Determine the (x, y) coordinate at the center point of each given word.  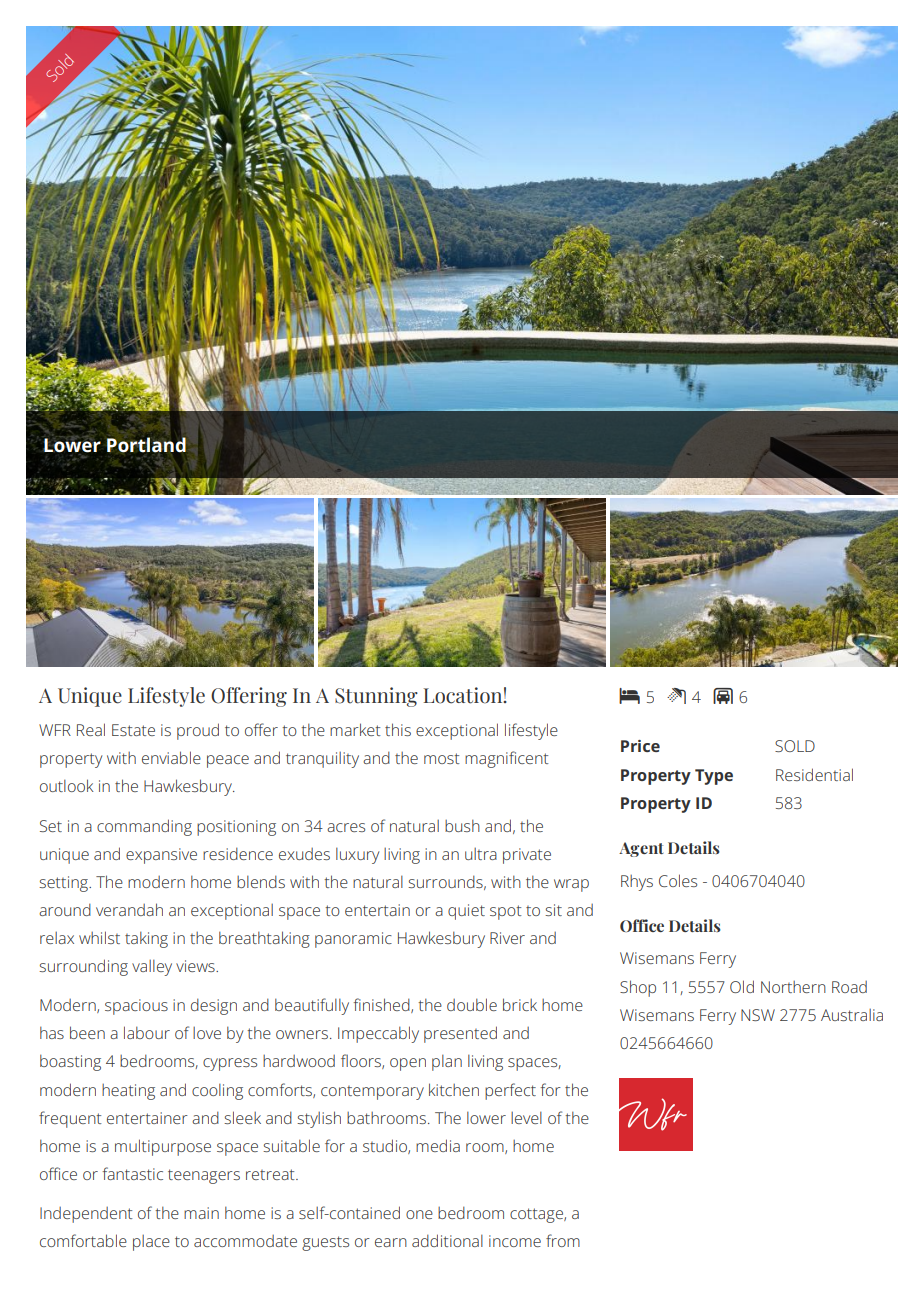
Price (640, 746)
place (151, 1243)
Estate (133, 730)
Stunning (376, 697)
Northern (793, 987)
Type (714, 777)
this (398, 729)
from (563, 1240)
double (472, 1004)
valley (152, 967)
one (419, 1214)
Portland (146, 445)
